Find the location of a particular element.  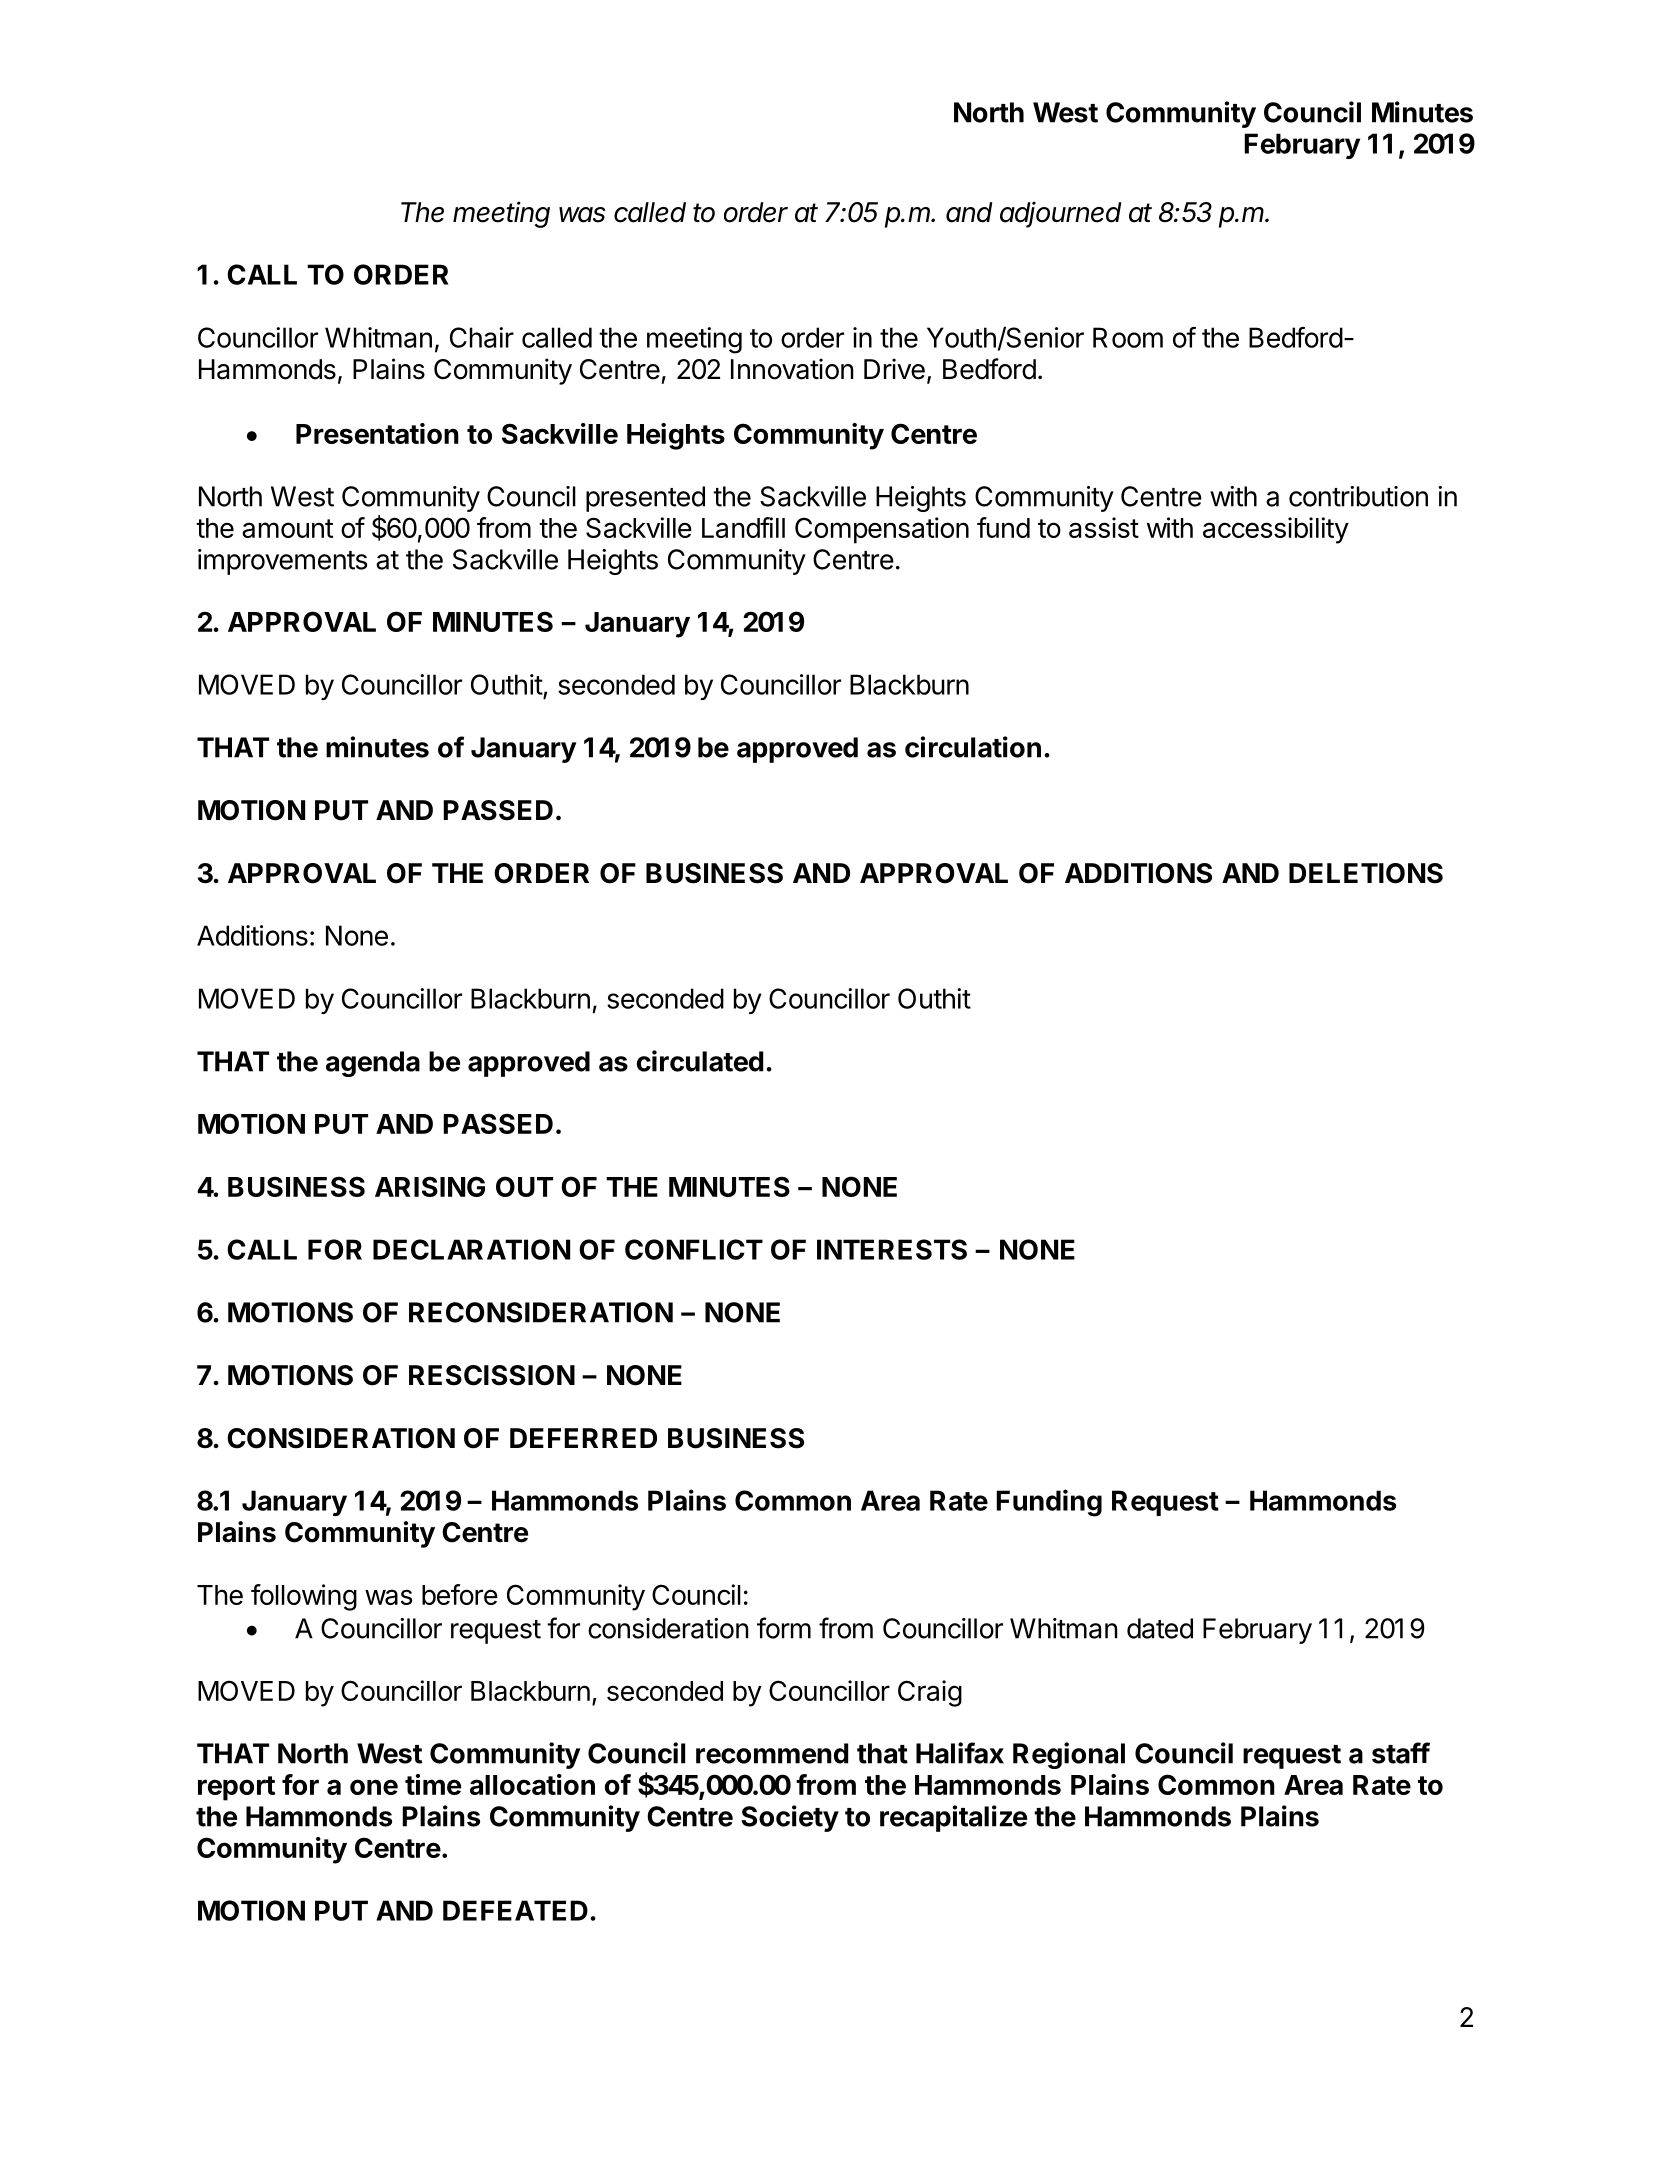

Room is located at coordinates (1128, 337).
